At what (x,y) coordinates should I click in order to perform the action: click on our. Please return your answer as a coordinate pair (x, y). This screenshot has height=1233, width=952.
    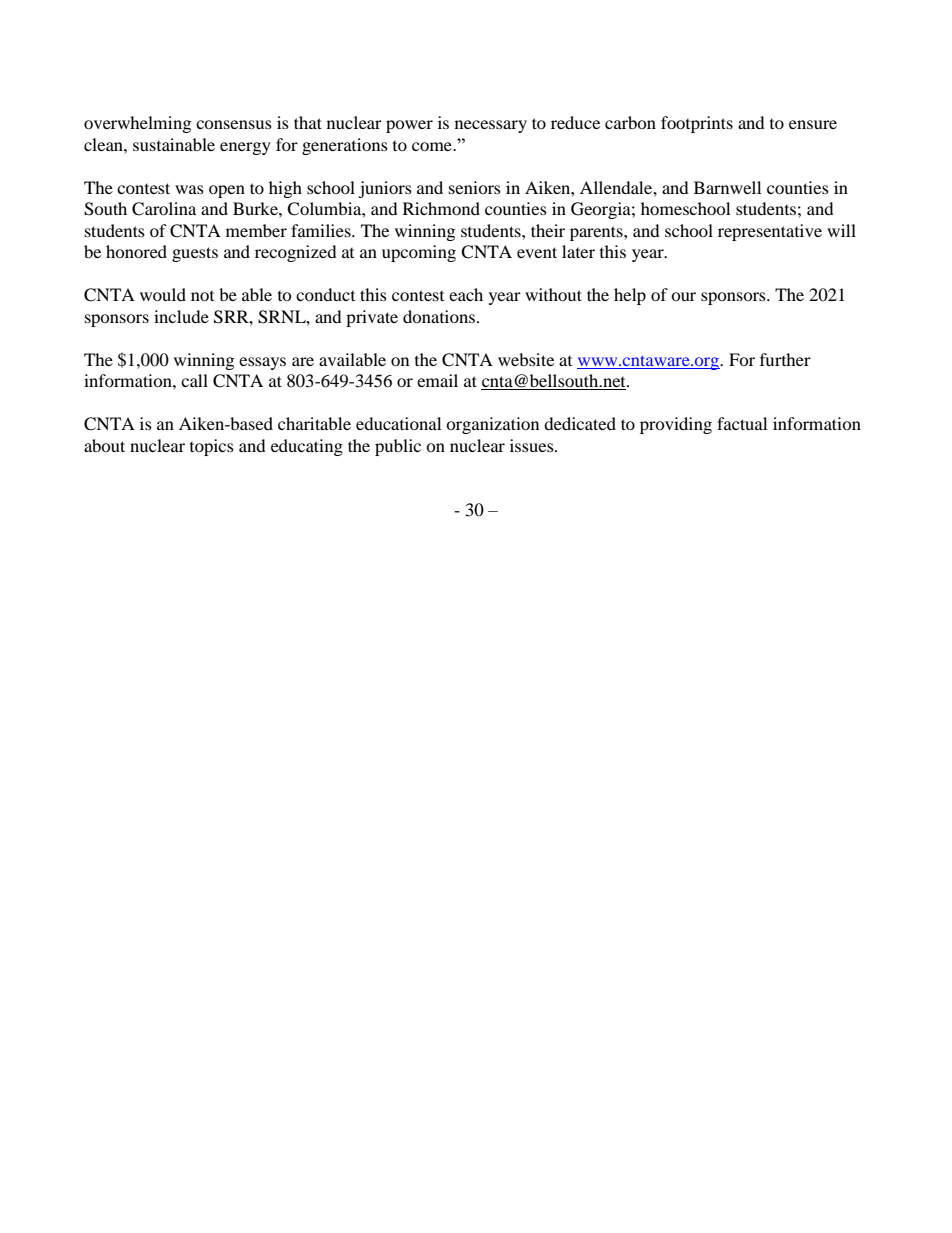
    Looking at the image, I should click on (683, 296).
